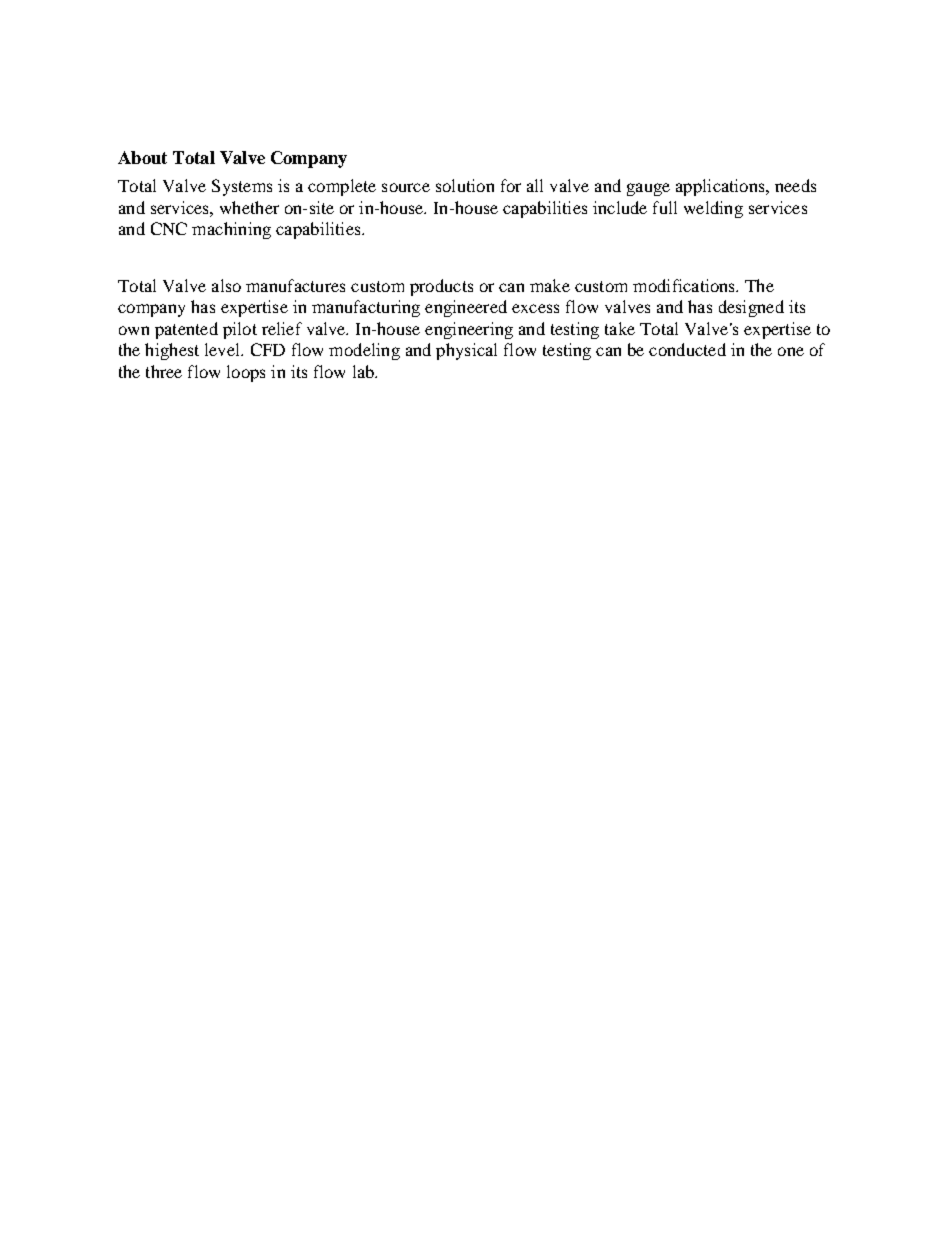 This page has width=952, height=1233. Describe the element at coordinates (465, 185) in the page. I see `solution` at that location.
